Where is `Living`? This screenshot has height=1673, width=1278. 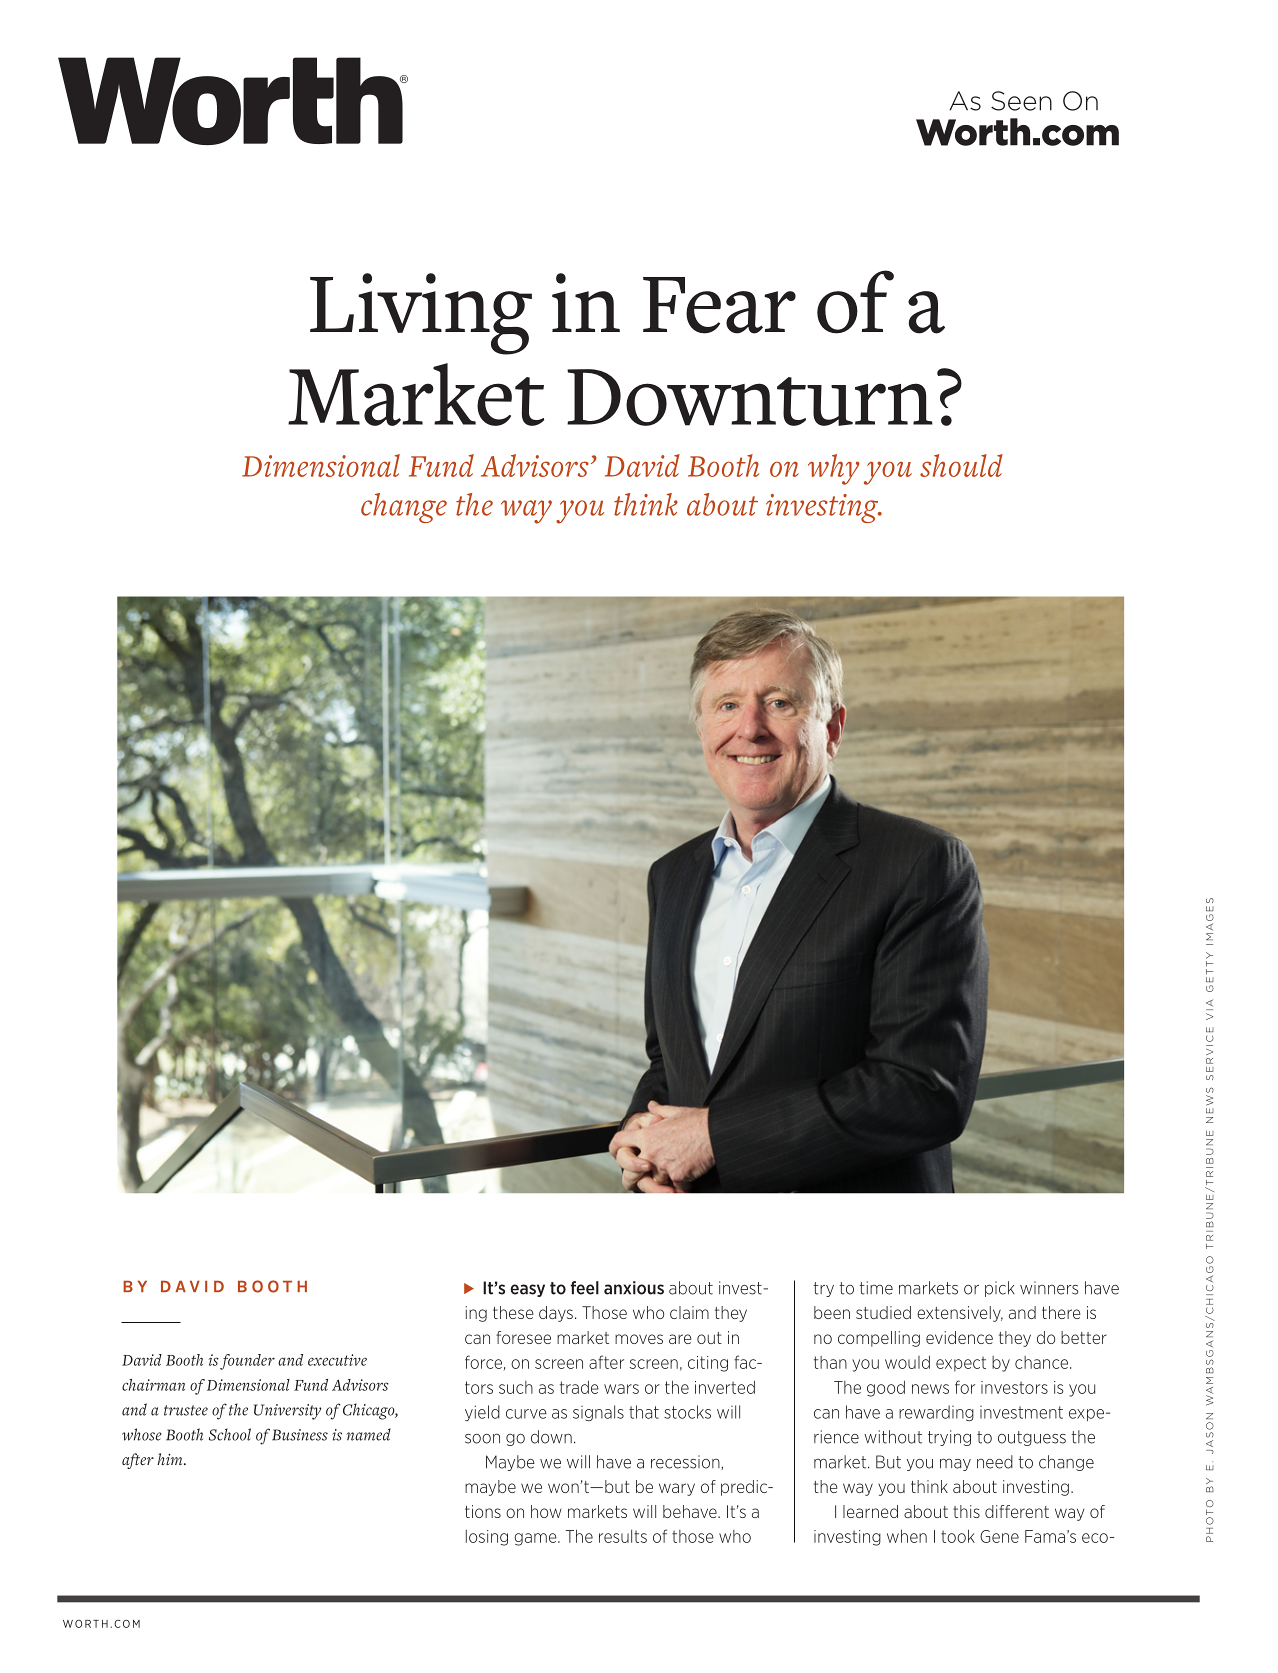 Living is located at coordinates (421, 314).
